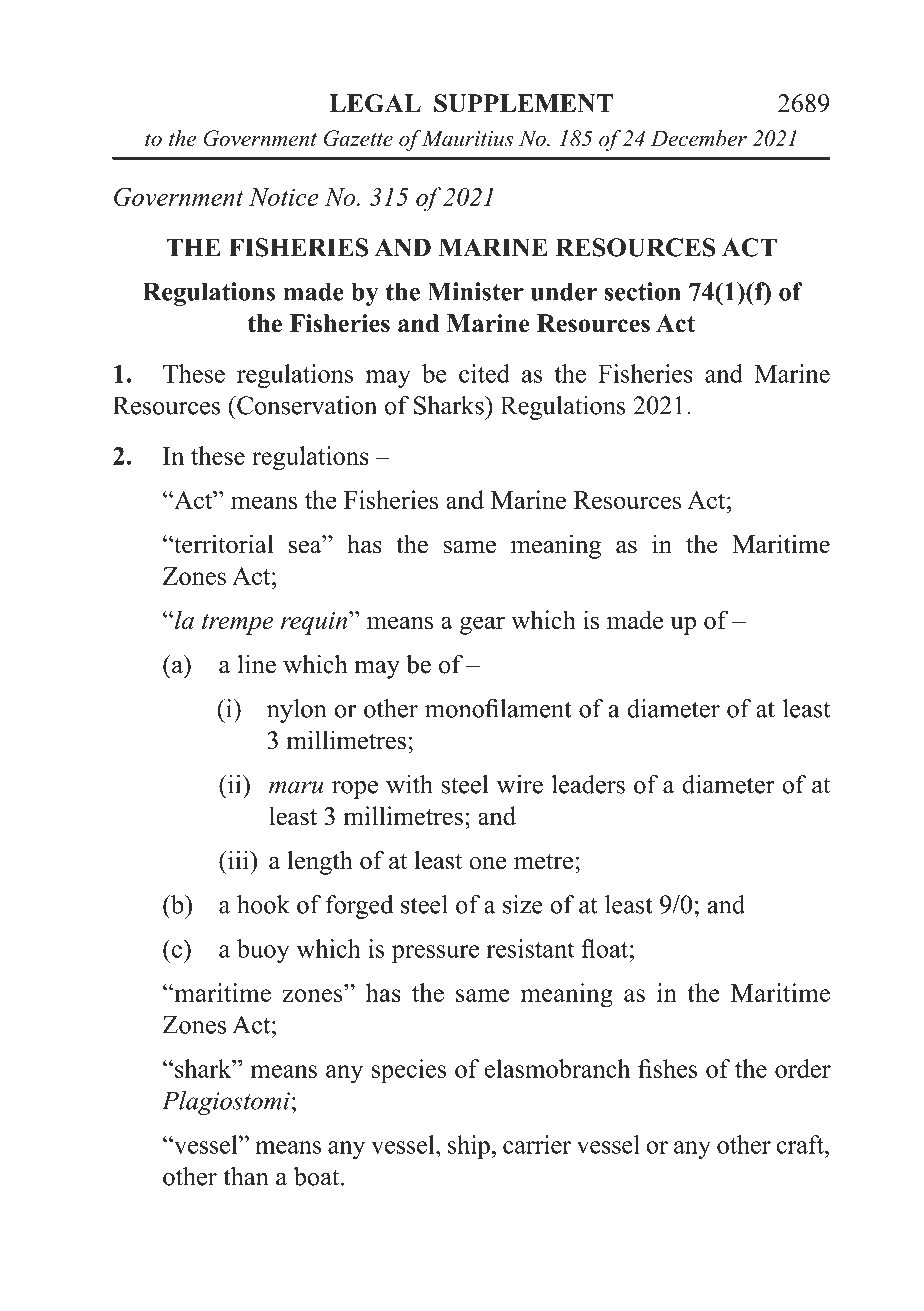 The image size is (924, 1311). Describe the element at coordinates (318, 1176) in the page. I see `boat` at that location.
